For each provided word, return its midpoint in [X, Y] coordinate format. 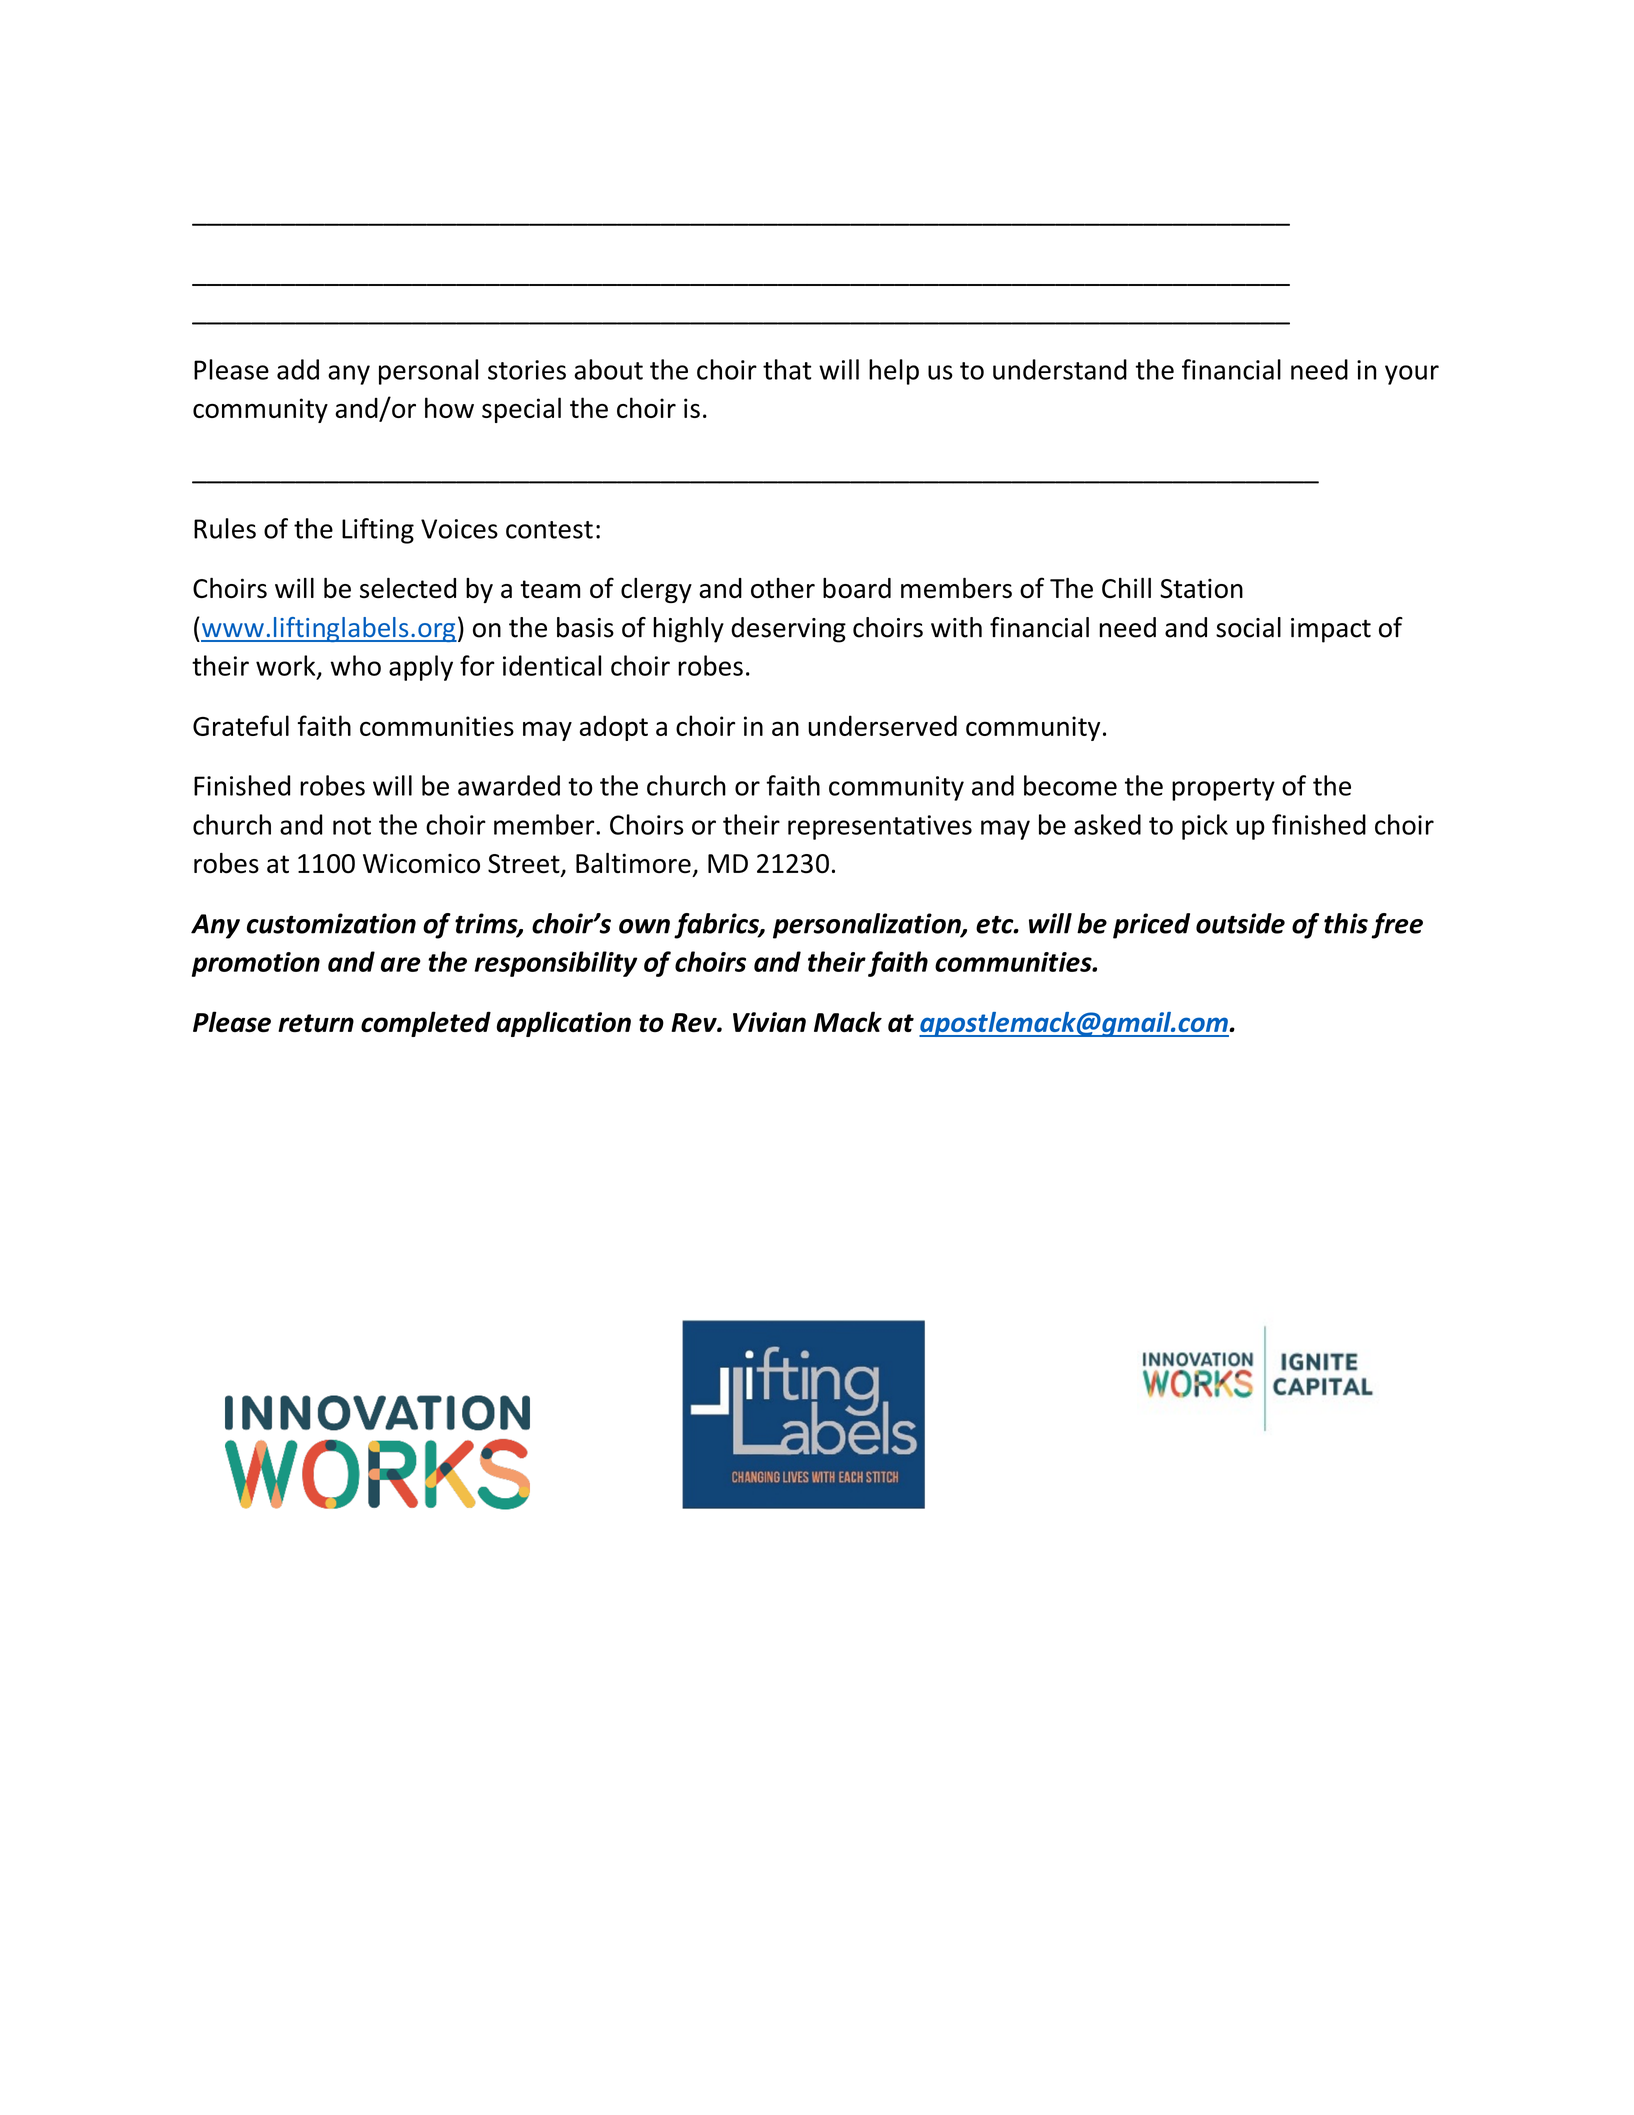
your [1412, 375]
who [355, 665]
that [787, 369]
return [316, 1023]
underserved [882, 725]
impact [1331, 630]
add [298, 369]
